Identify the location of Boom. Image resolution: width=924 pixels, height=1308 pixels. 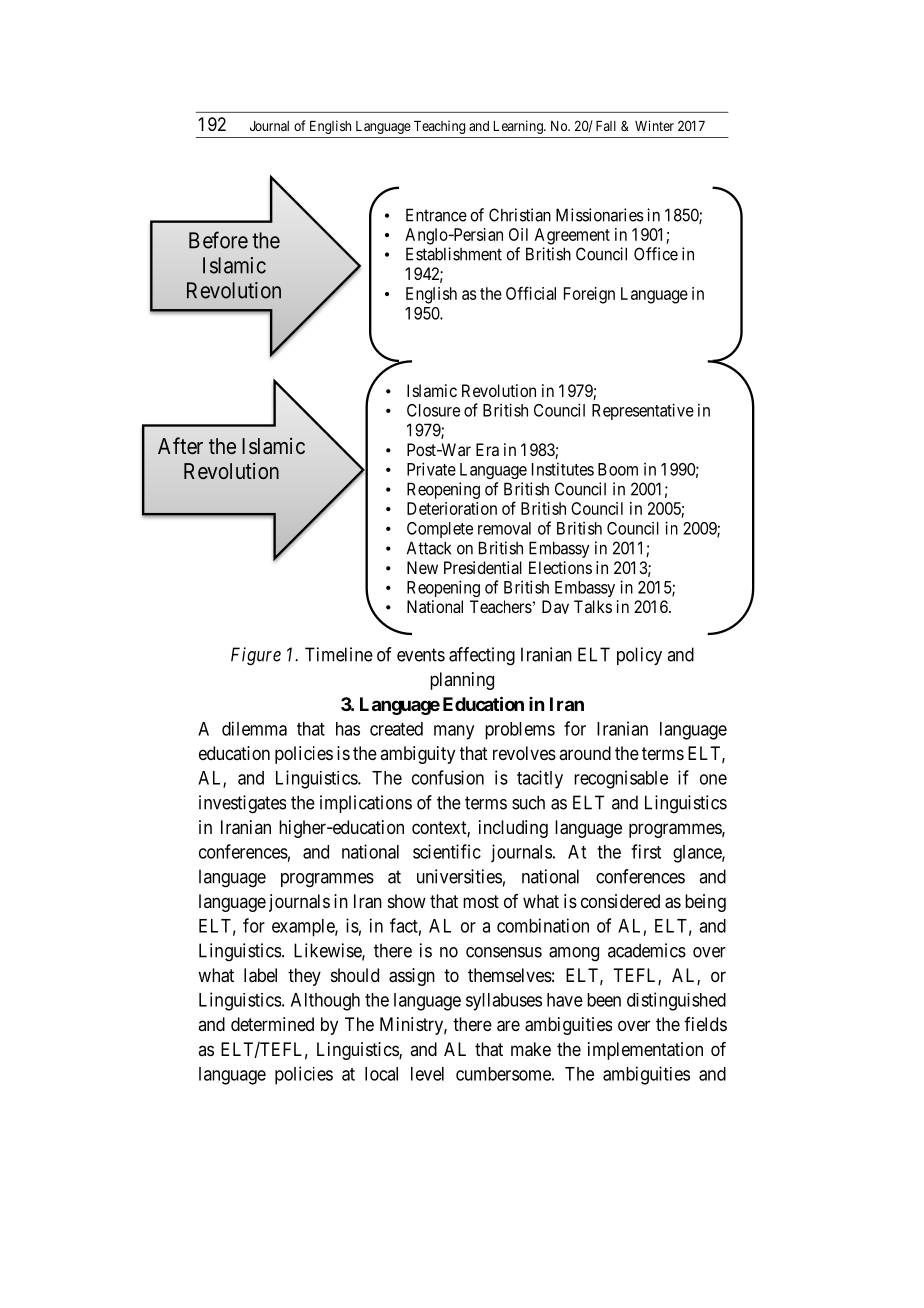
(618, 469).
